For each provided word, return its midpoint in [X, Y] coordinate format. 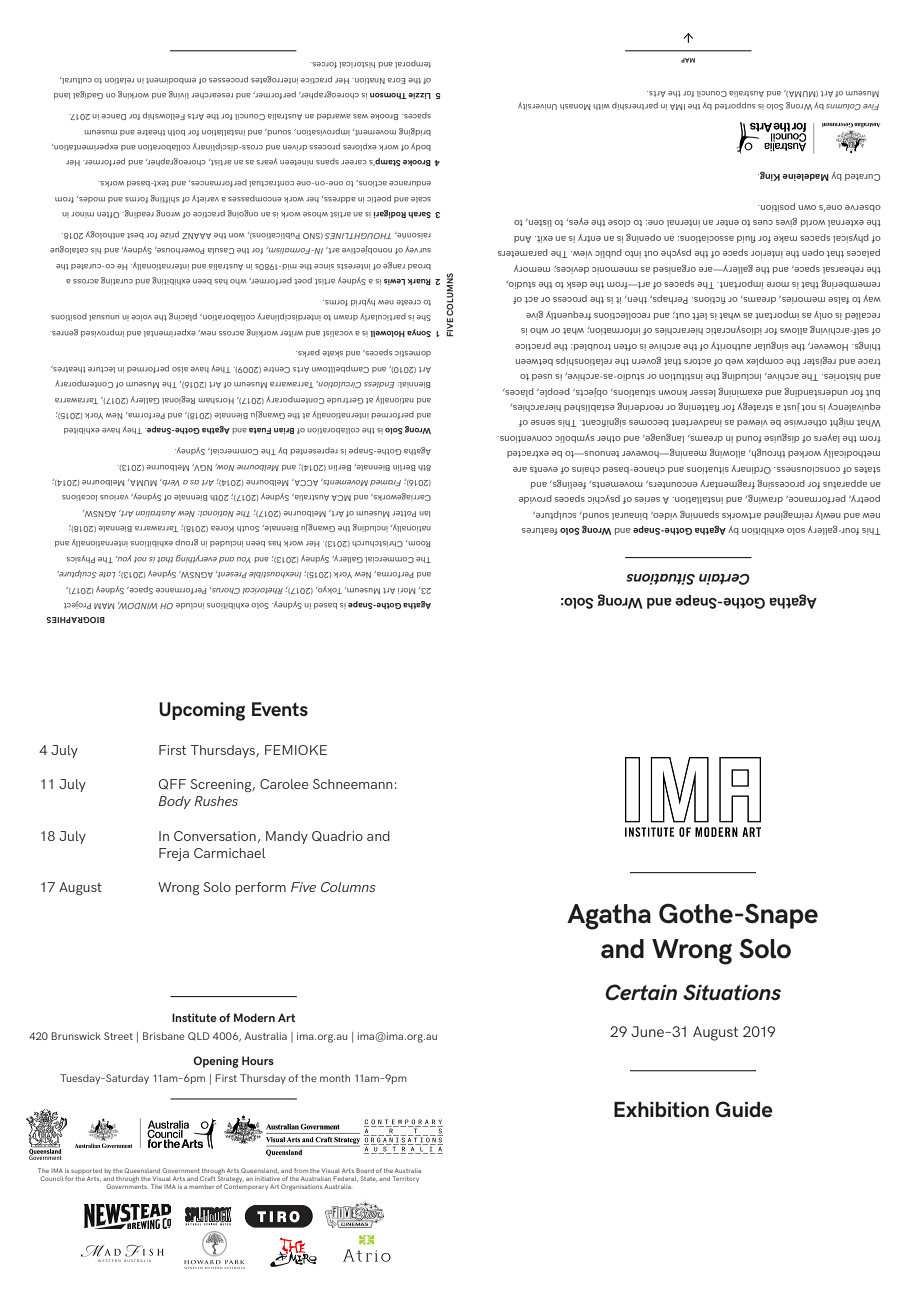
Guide [744, 1109]
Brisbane [164, 1036]
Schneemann [353, 784]
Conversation [215, 836]
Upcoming [202, 711]
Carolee [284, 784]
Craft [207, 1178]
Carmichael [229, 853]
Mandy [287, 837]
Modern [254, 1017]
